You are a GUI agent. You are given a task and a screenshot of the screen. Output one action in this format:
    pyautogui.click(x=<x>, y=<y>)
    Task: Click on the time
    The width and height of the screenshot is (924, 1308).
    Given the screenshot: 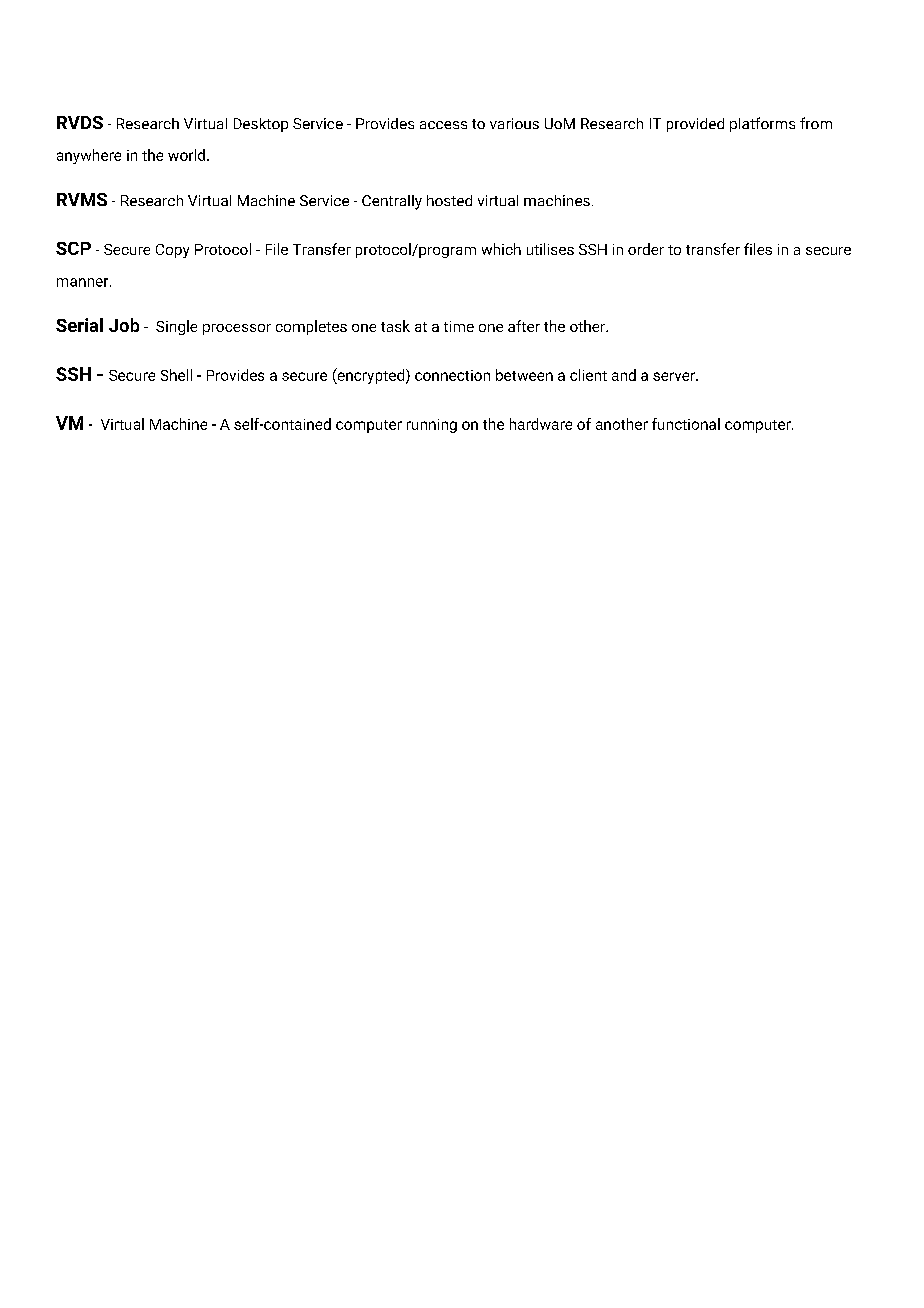 What is the action you would take?
    pyautogui.click(x=459, y=326)
